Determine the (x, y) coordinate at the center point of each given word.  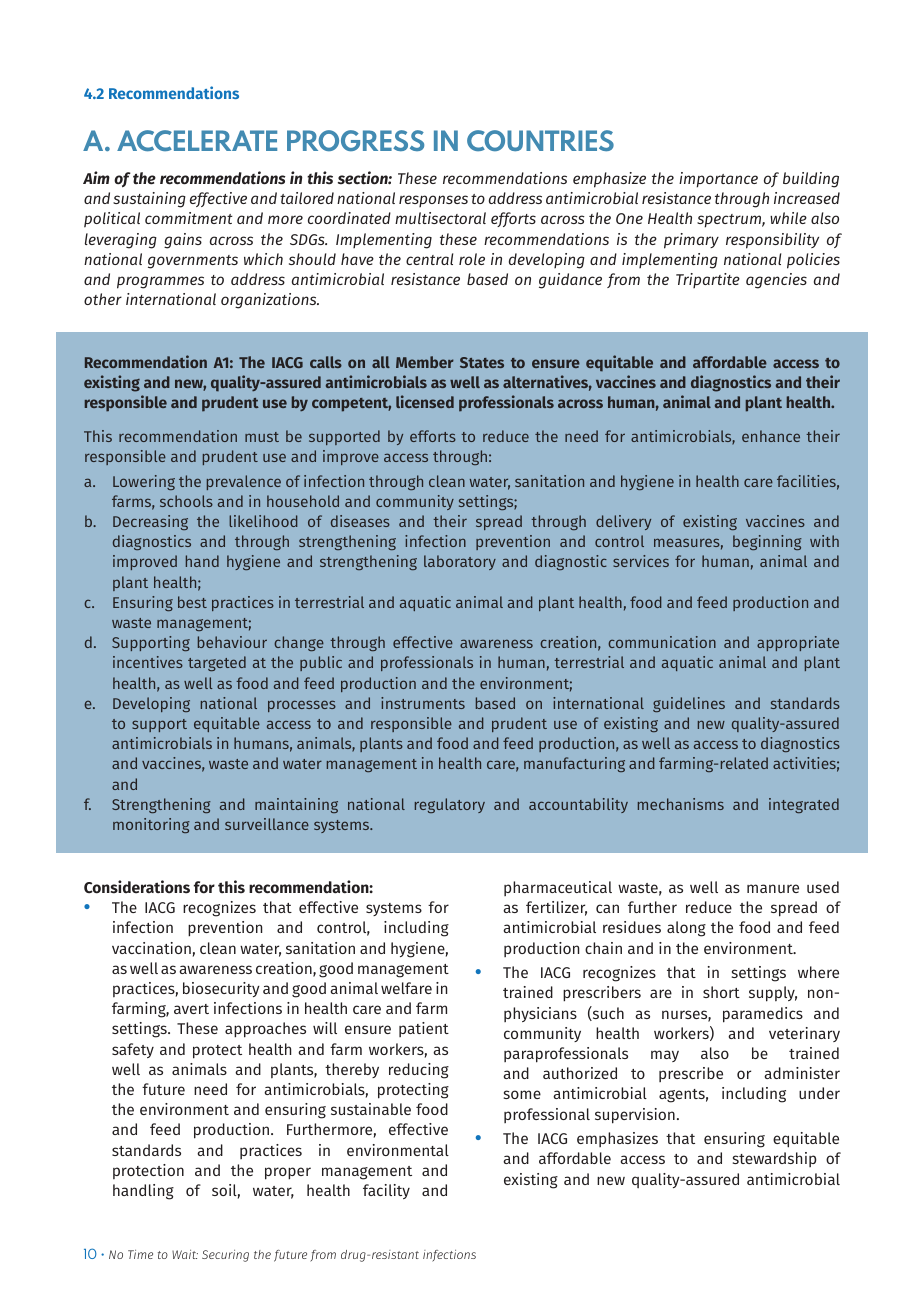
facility (386, 1191)
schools (186, 501)
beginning (767, 542)
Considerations (137, 887)
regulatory (450, 805)
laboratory (460, 562)
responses (433, 201)
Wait (185, 1254)
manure (773, 888)
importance (718, 180)
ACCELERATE (197, 141)
